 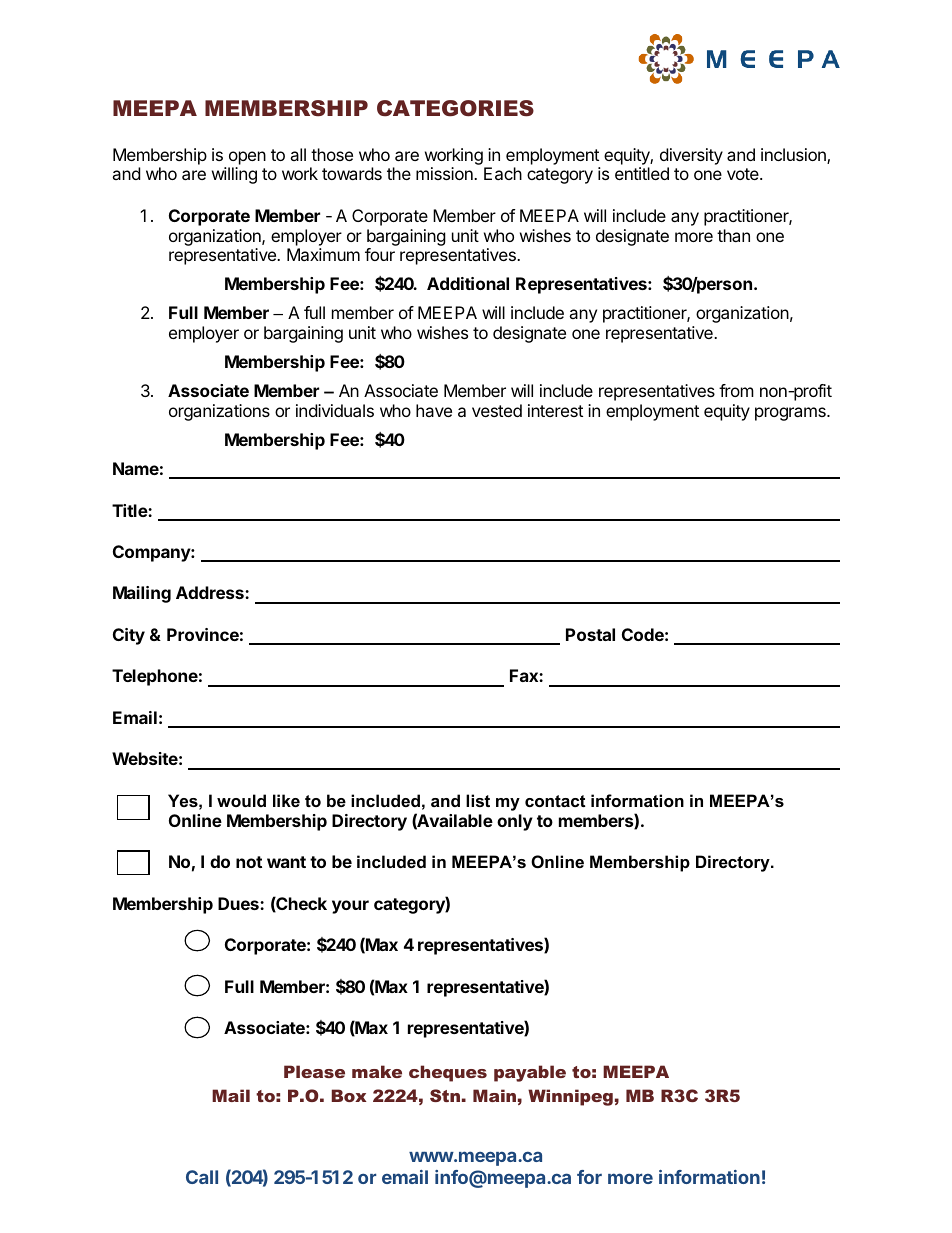 I want to click on Postal, so click(x=590, y=634).
